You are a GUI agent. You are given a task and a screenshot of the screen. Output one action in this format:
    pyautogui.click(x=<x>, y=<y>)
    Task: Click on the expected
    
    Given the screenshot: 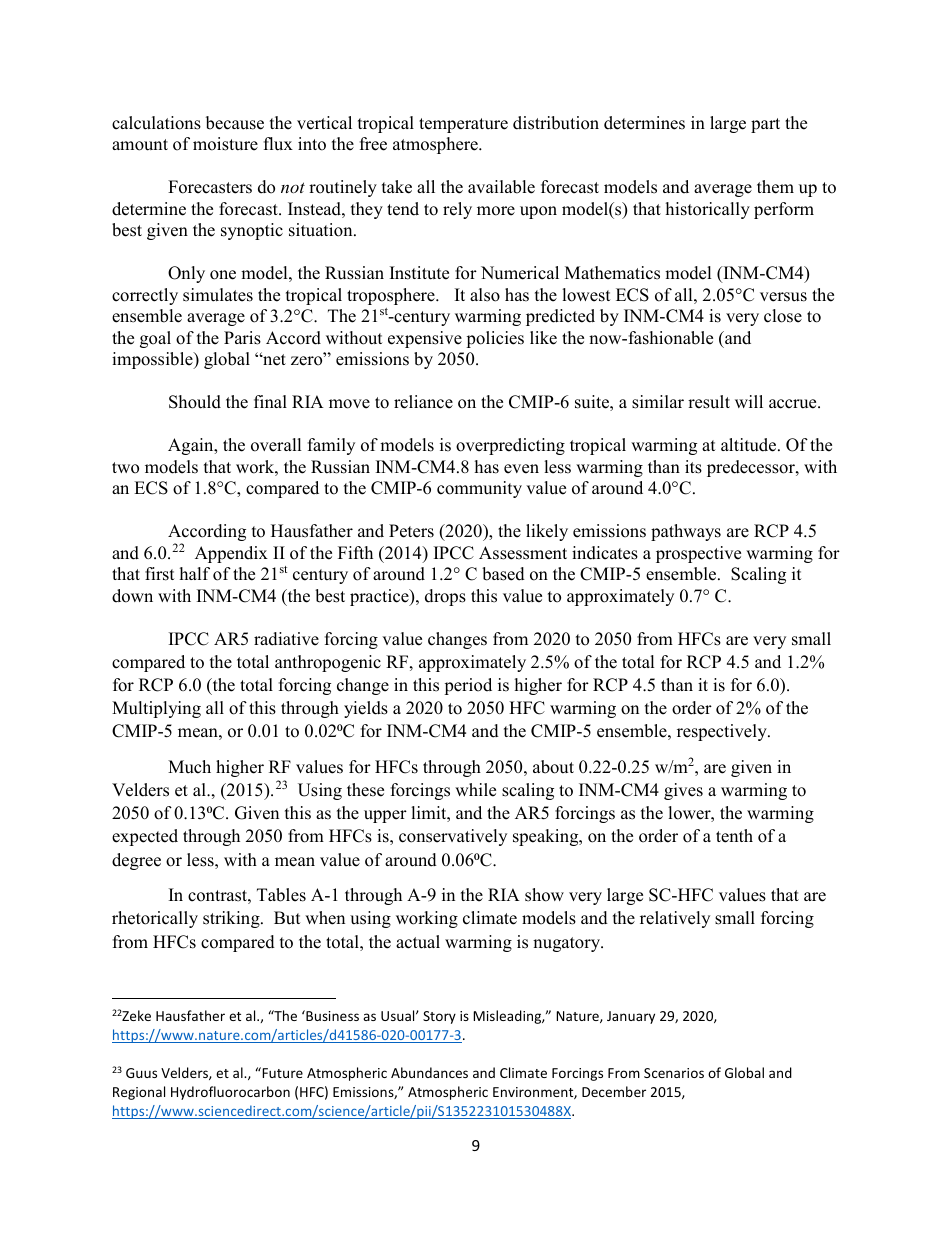 What is the action you would take?
    pyautogui.click(x=145, y=837)
